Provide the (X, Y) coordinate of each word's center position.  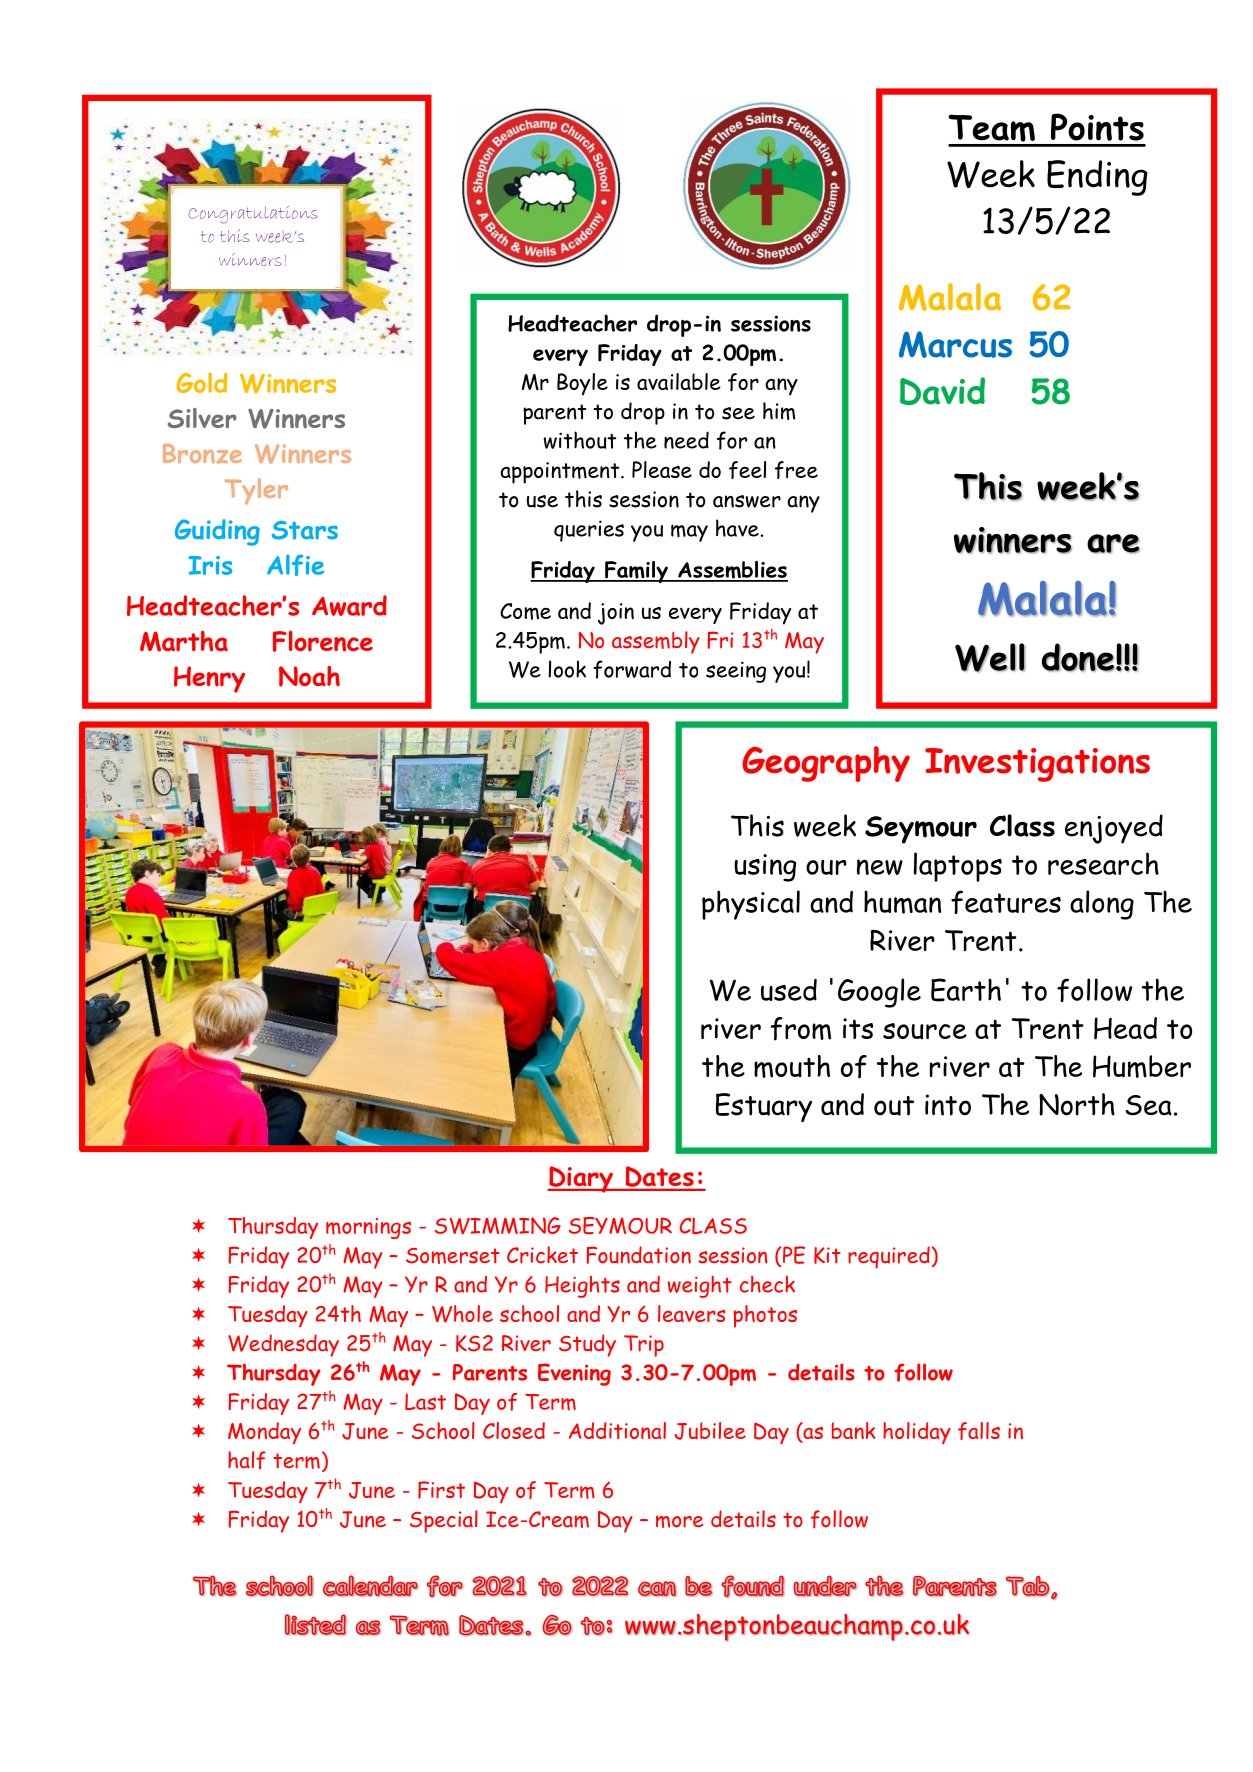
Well (990, 657)
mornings (368, 1228)
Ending (1097, 178)
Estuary (764, 1107)
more (679, 1521)
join (616, 614)
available (679, 381)
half (247, 1460)
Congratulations (253, 215)
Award (349, 605)
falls (979, 1431)
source (925, 1031)
